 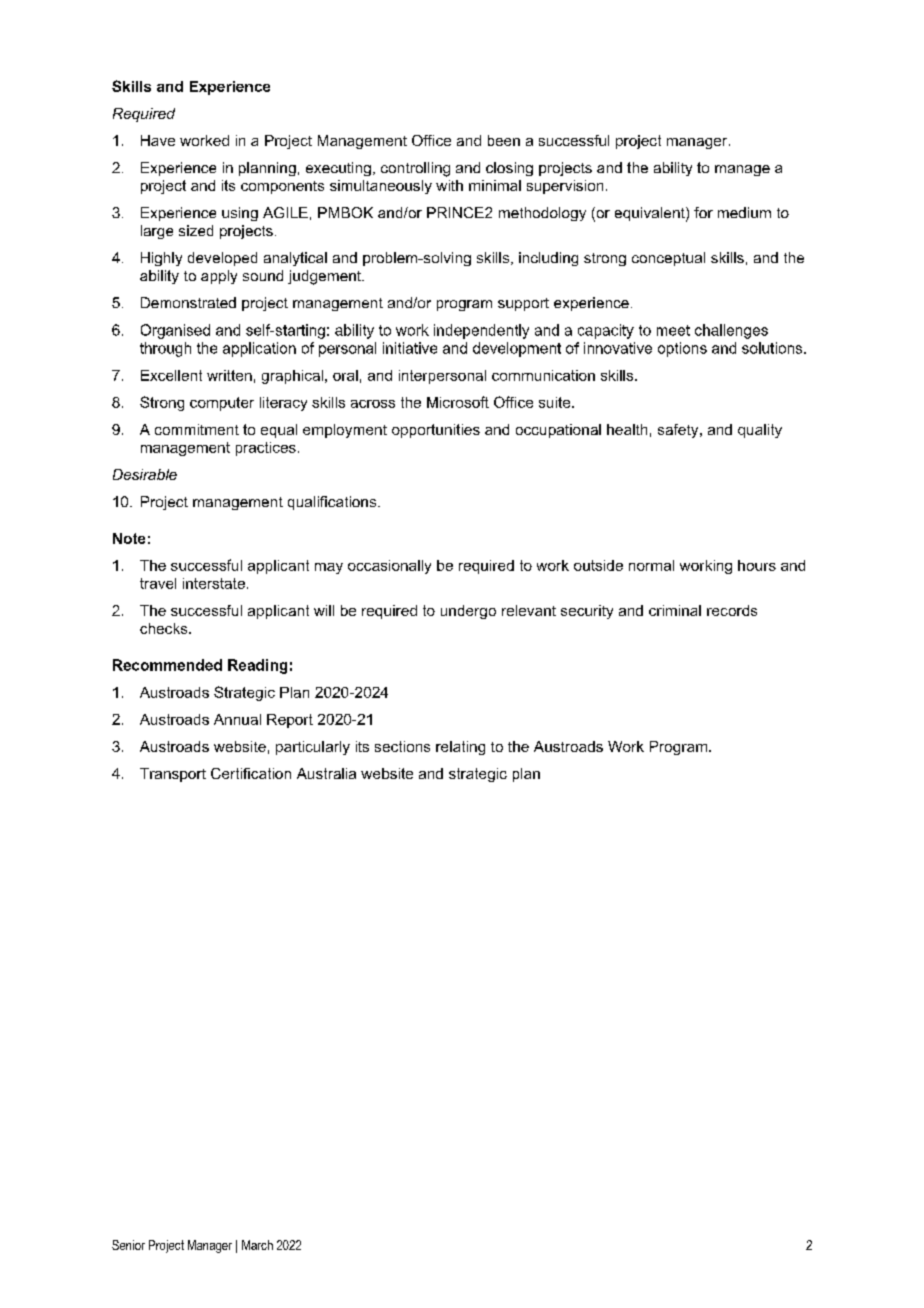 What do you see at coordinates (458, 402) in the screenshot?
I see `Microsoft` at bounding box center [458, 402].
